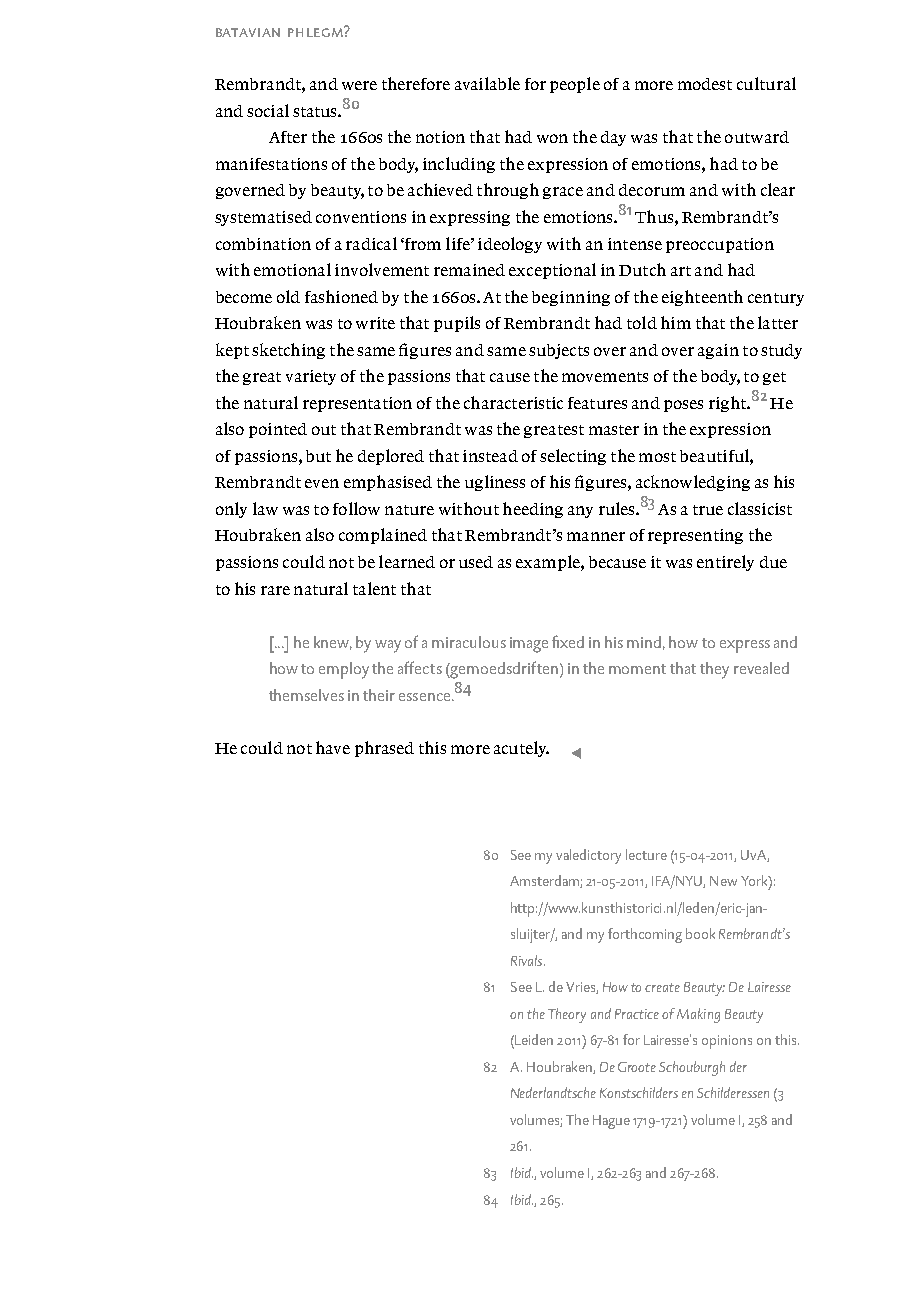 The image size is (913, 1316). What do you see at coordinates (521, 749) in the screenshot?
I see `acutely` at bounding box center [521, 749].
